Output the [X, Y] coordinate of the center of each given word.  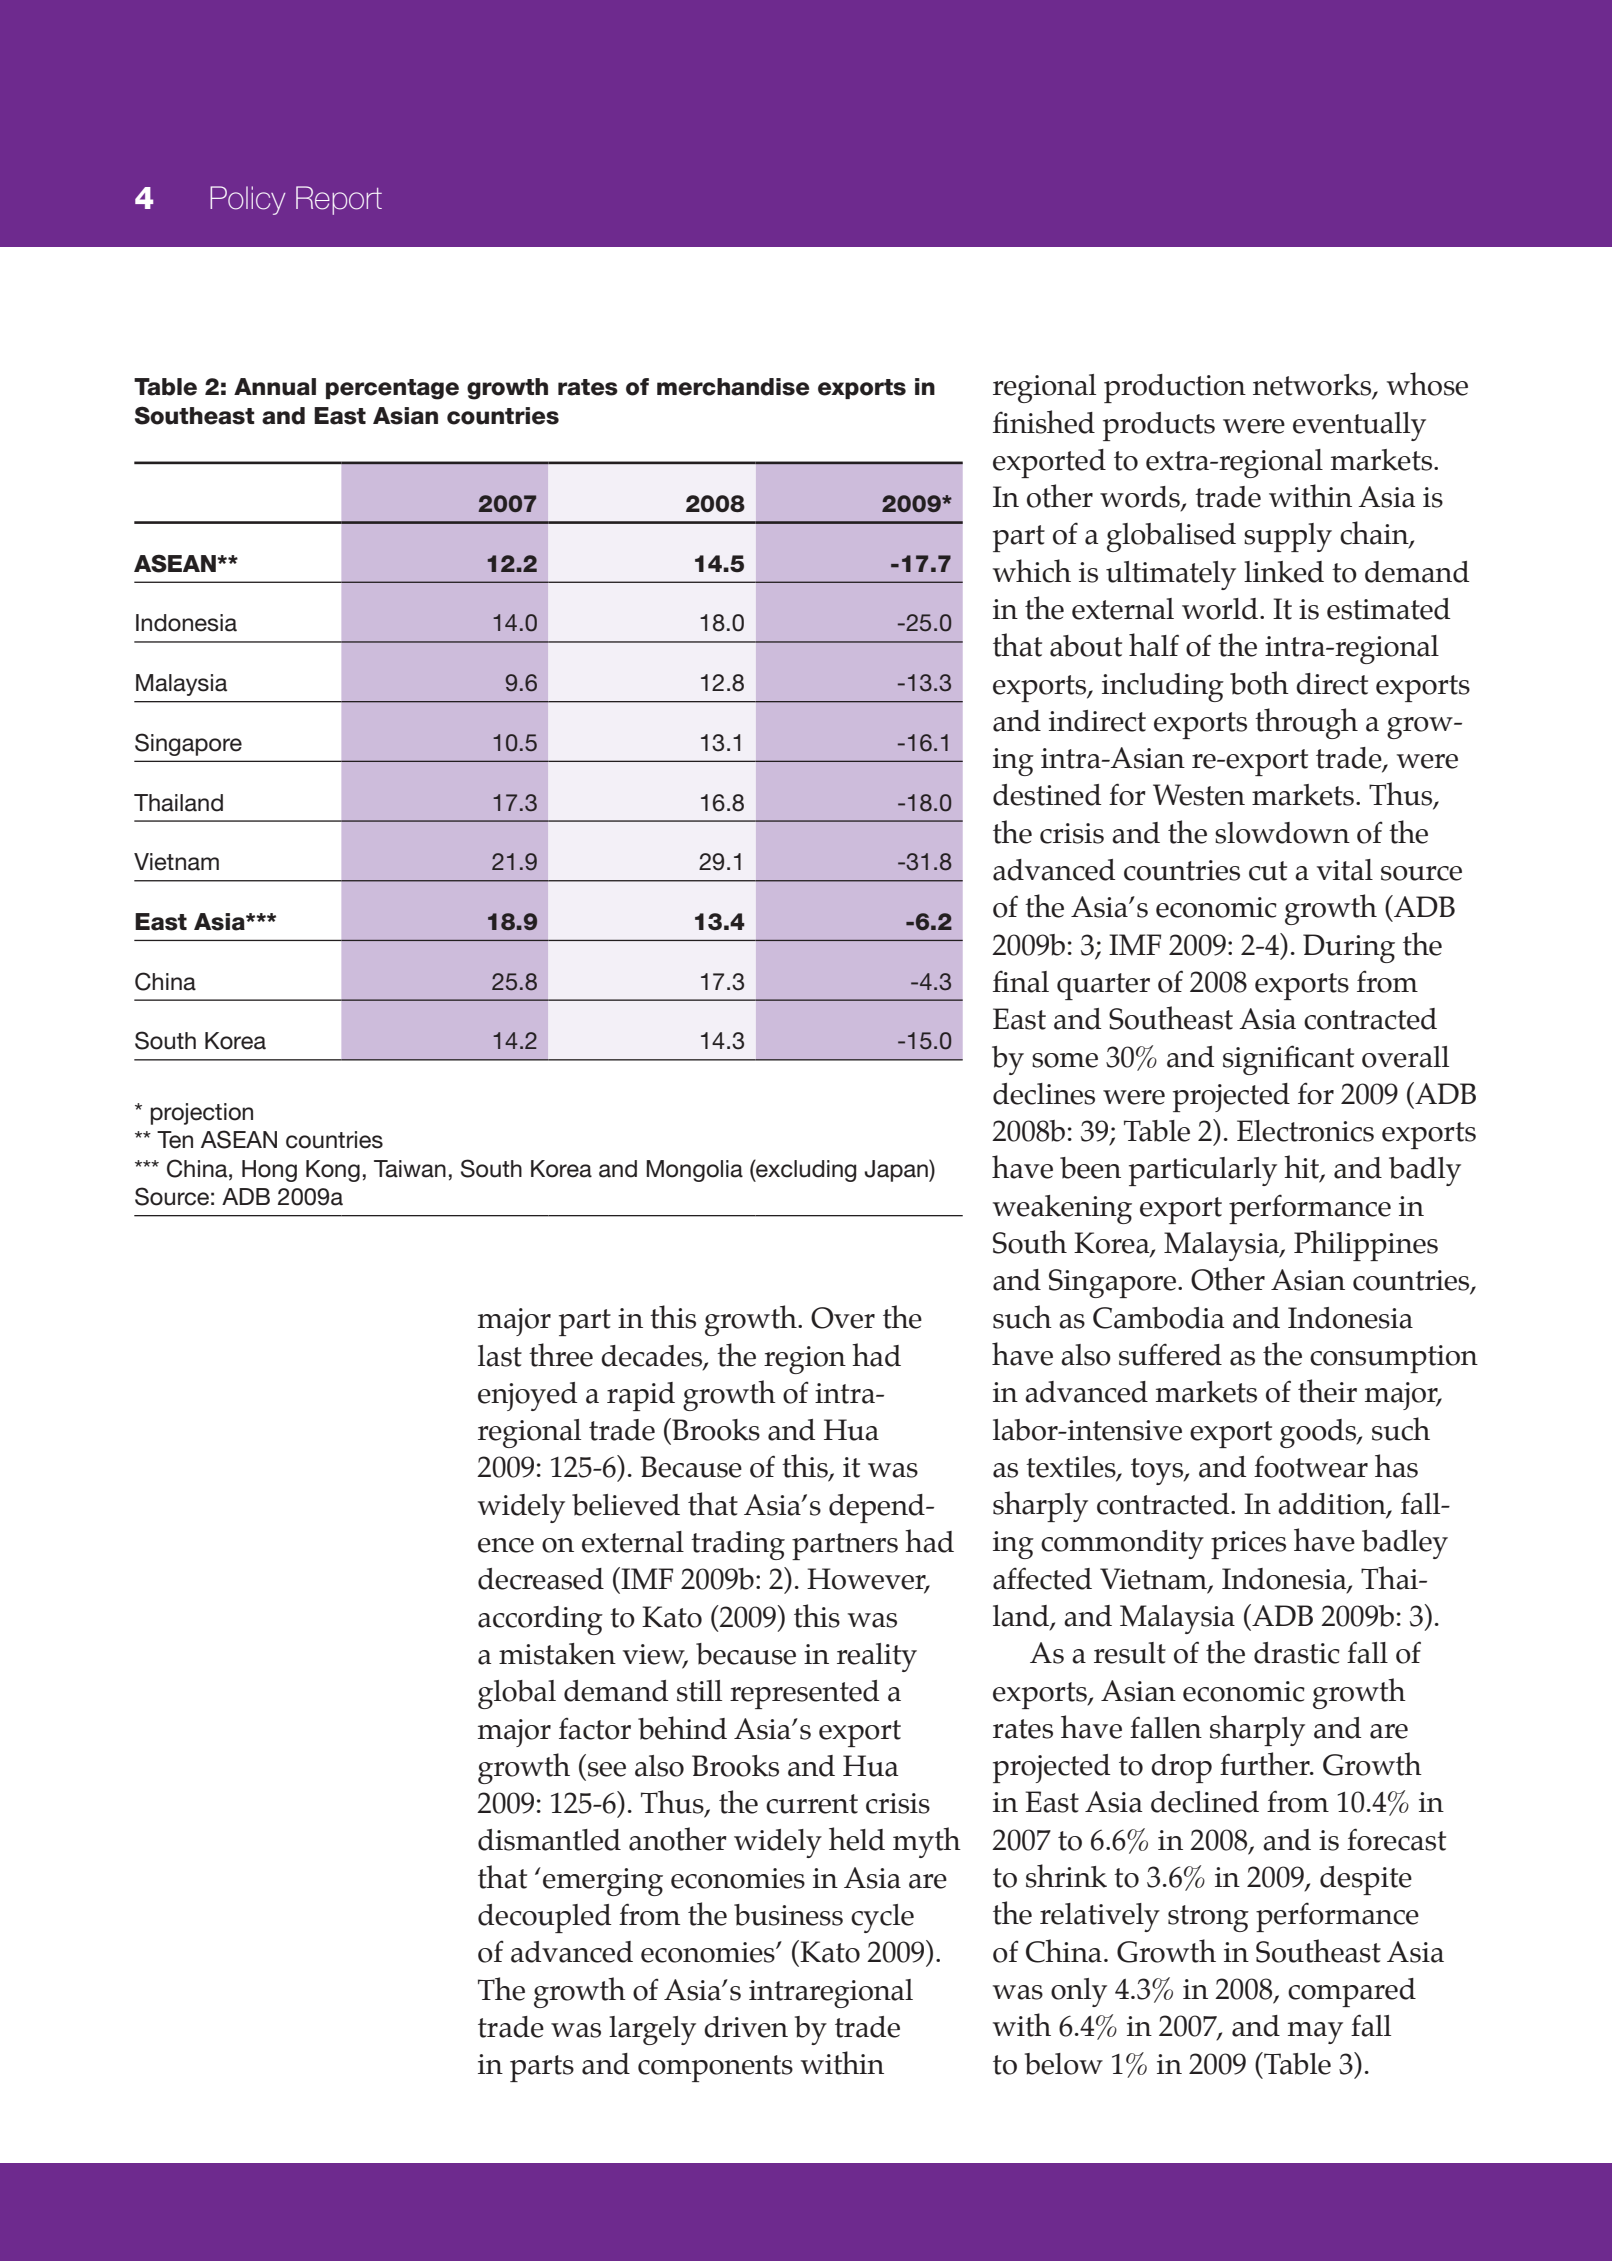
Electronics [1305, 1131]
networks [1313, 386]
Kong [333, 1171]
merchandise [733, 387]
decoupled [544, 1918]
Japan [897, 1170]
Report [339, 200]
